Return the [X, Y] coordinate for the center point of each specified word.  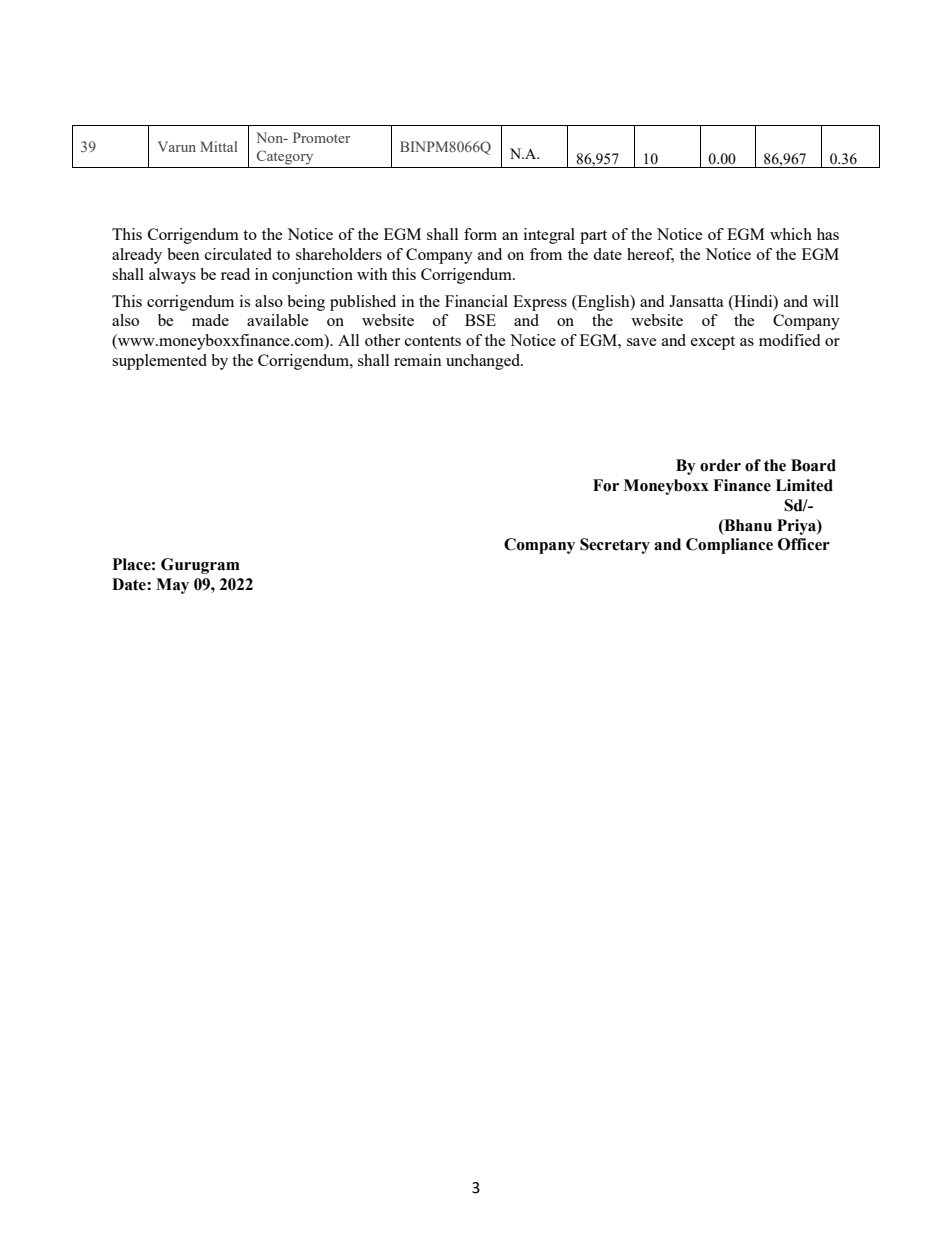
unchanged [484, 362]
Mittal [219, 146]
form [480, 234]
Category [285, 157]
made [210, 320]
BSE [480, 320]
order [720, 465]
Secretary [615, 546]
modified [789, 340]
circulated [238, 254]
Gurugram [200, 566]
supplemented [159, 362]
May [172, 586]
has [828, 234]
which [791, 234]
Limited [804, 485]
